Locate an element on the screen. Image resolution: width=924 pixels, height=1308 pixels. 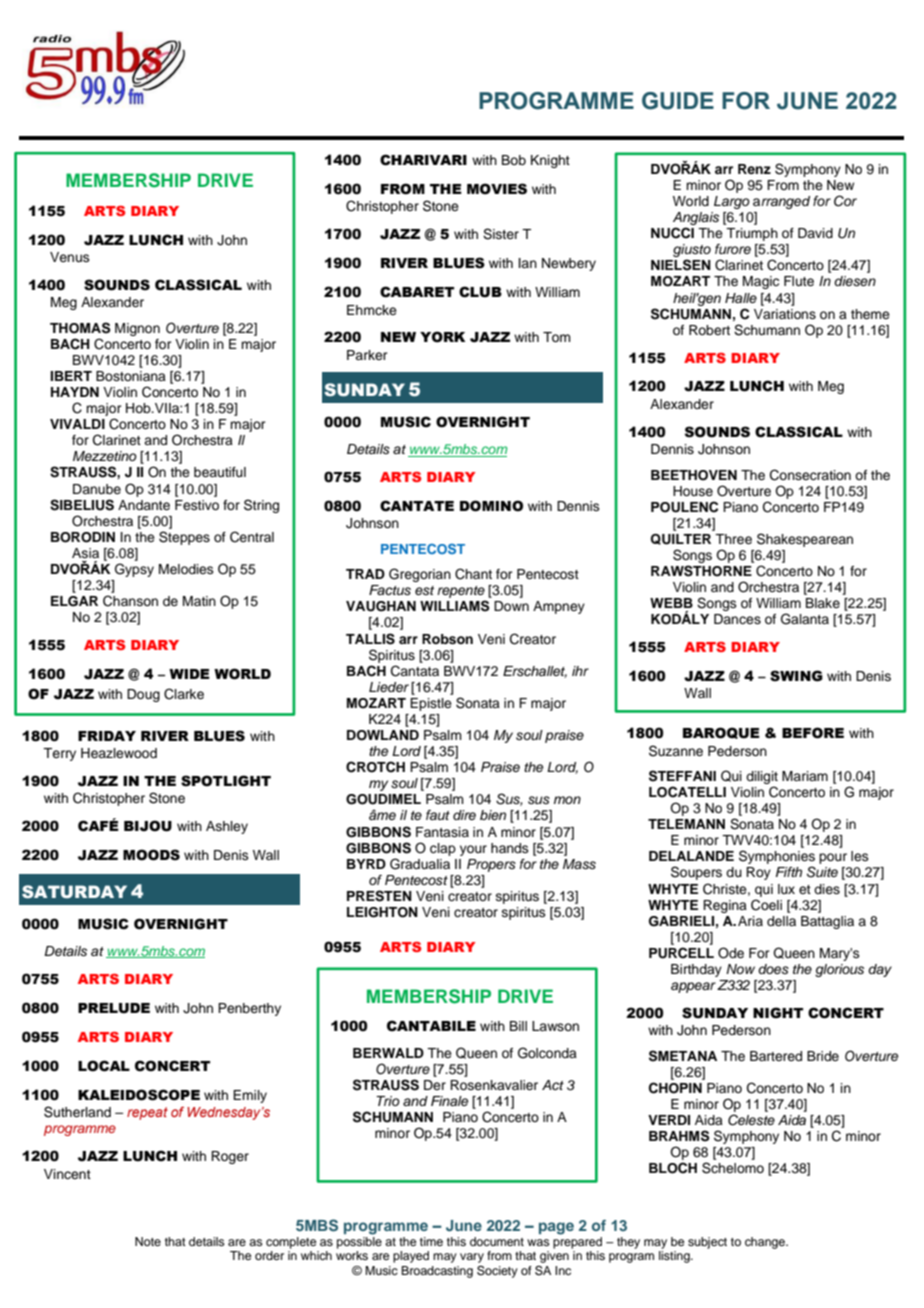
YORK is located at coordinates (442, 337).
